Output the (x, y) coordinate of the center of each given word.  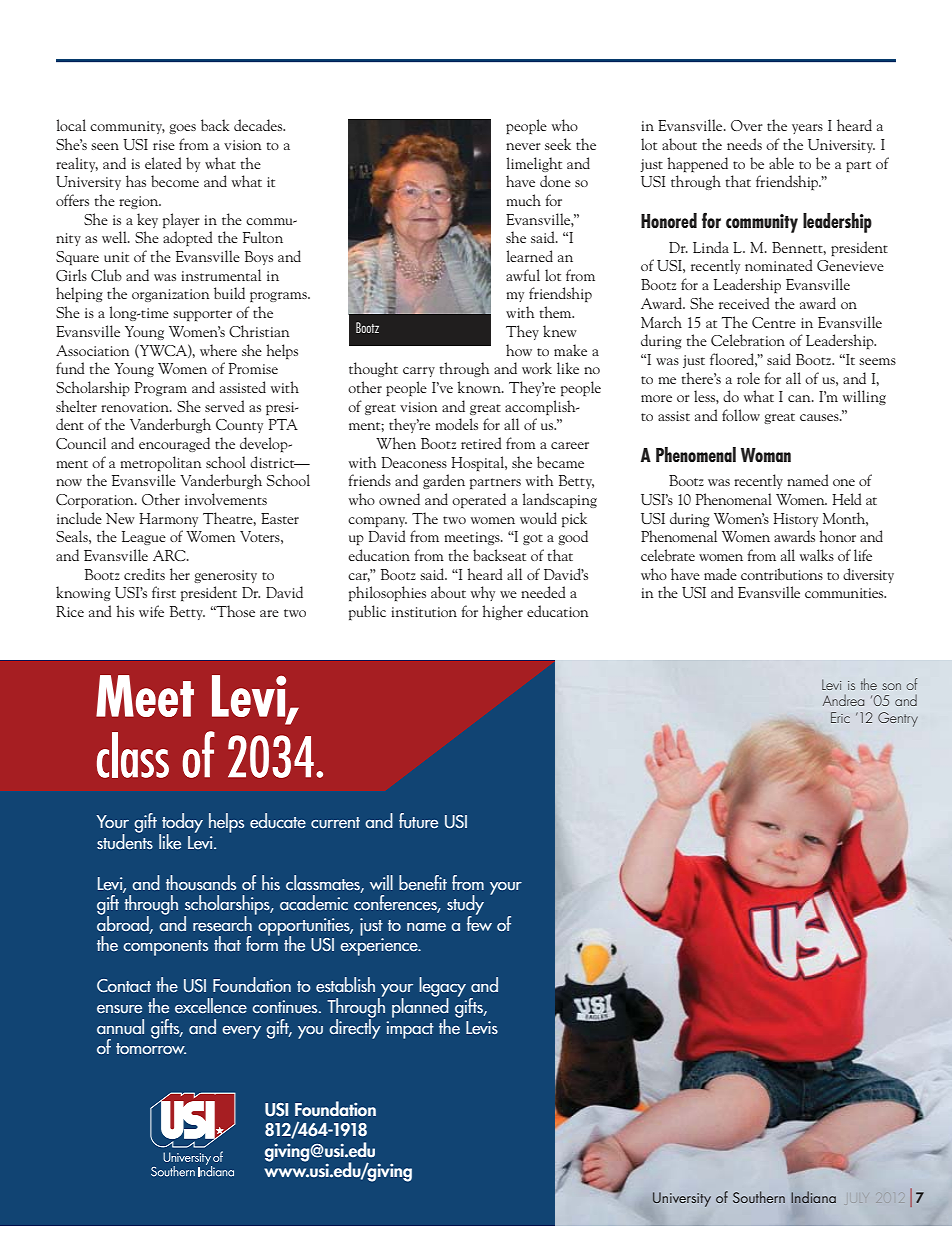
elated (163, 163)
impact (410, 1030)
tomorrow (151, 1048)
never (523, 146)
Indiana (813, 1197)
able (781, 163)
